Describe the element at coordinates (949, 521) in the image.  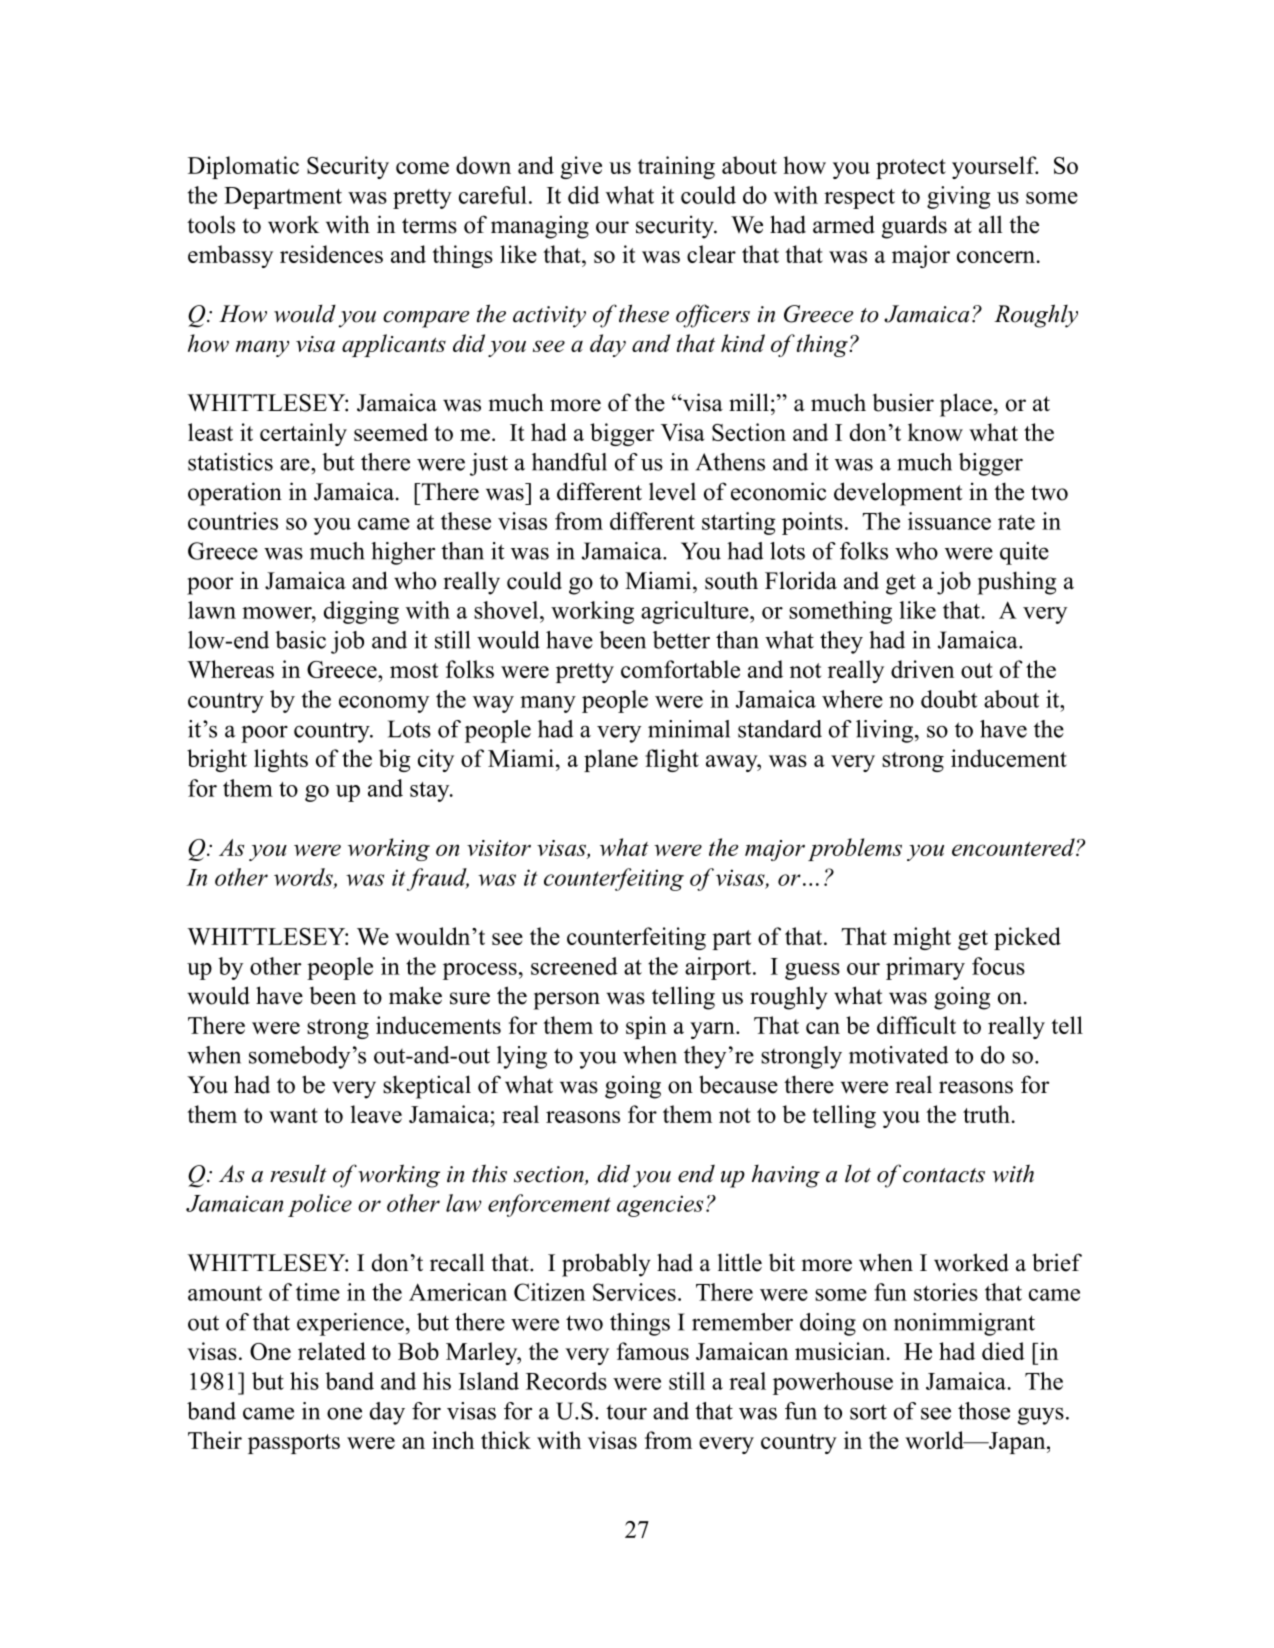
I see `issuance` at that location.
